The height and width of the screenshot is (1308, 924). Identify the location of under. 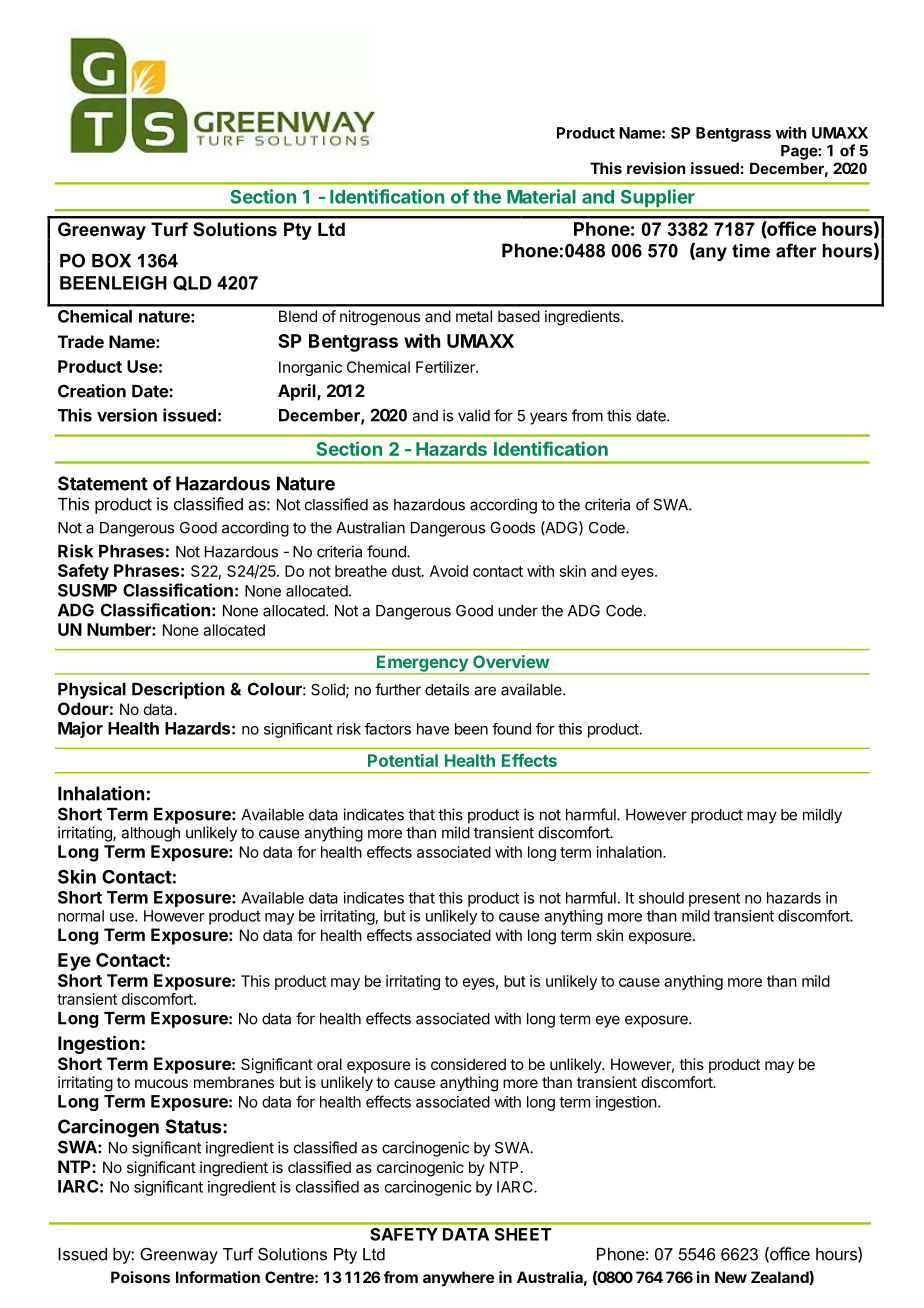
(518, 611).
